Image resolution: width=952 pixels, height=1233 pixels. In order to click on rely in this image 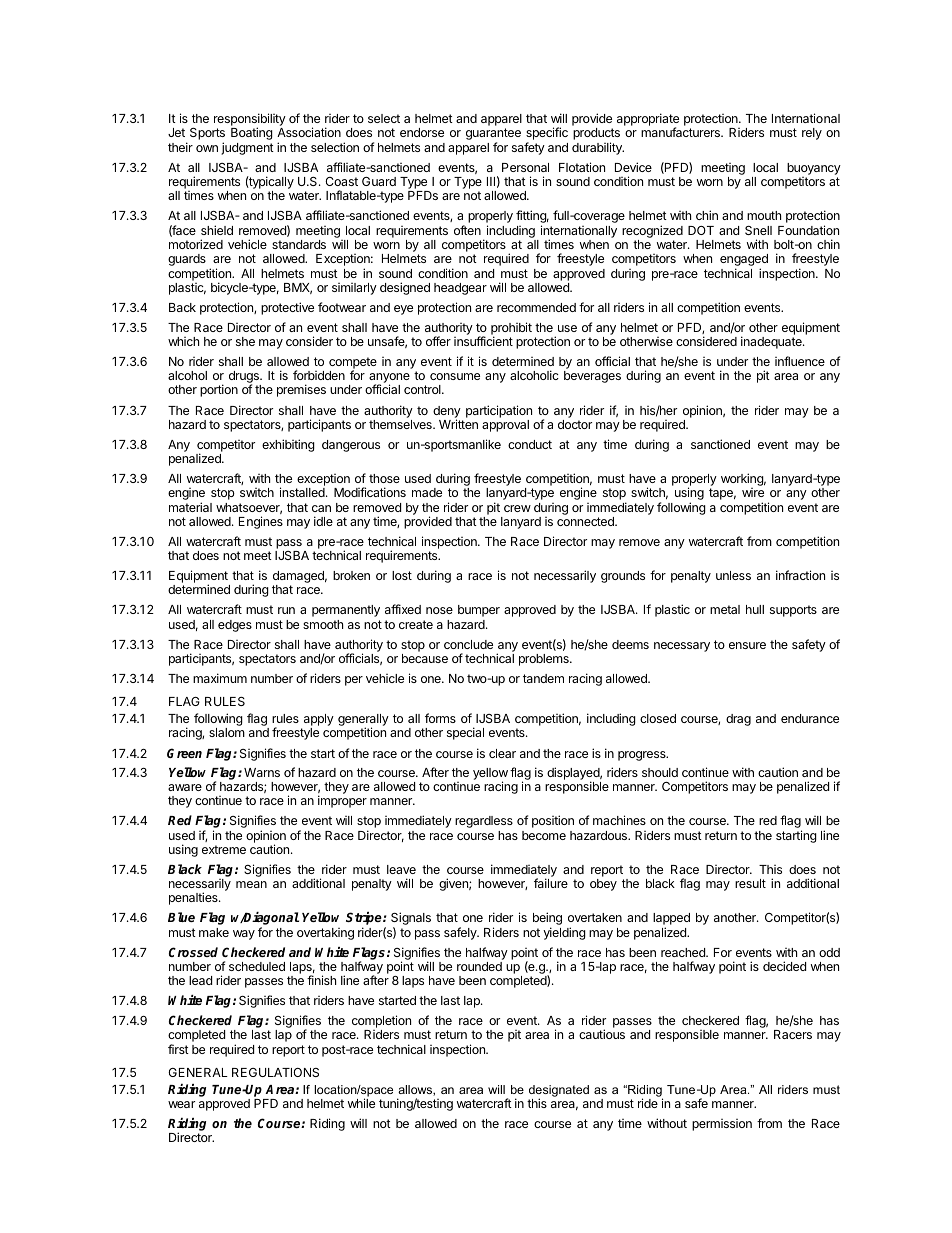, I will do `click(812, 134)`.
